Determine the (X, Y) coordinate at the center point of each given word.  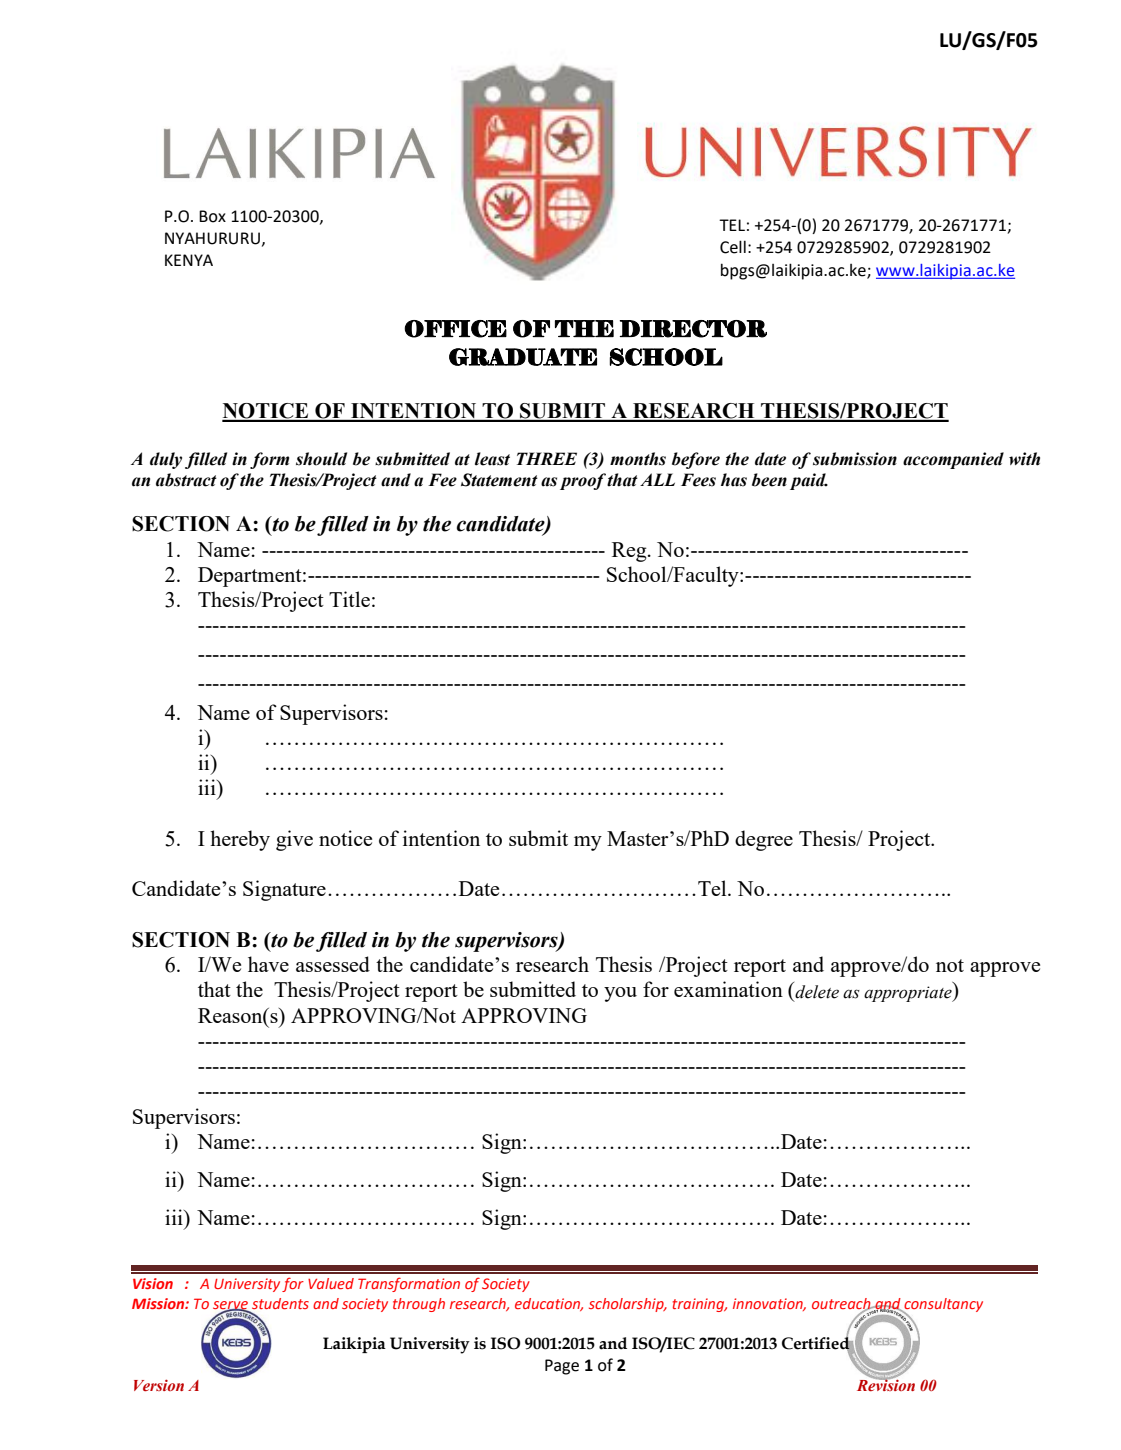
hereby (240, 840)
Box (212, 216)
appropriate (909, 992)
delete (816, 990)
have (268, 964)
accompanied (953, 460)
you (620, 994)
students (279, 1305)
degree (764, 840)
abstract (186, 480)
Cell (733, 247)
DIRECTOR (693, 329)
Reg (630, 552)
